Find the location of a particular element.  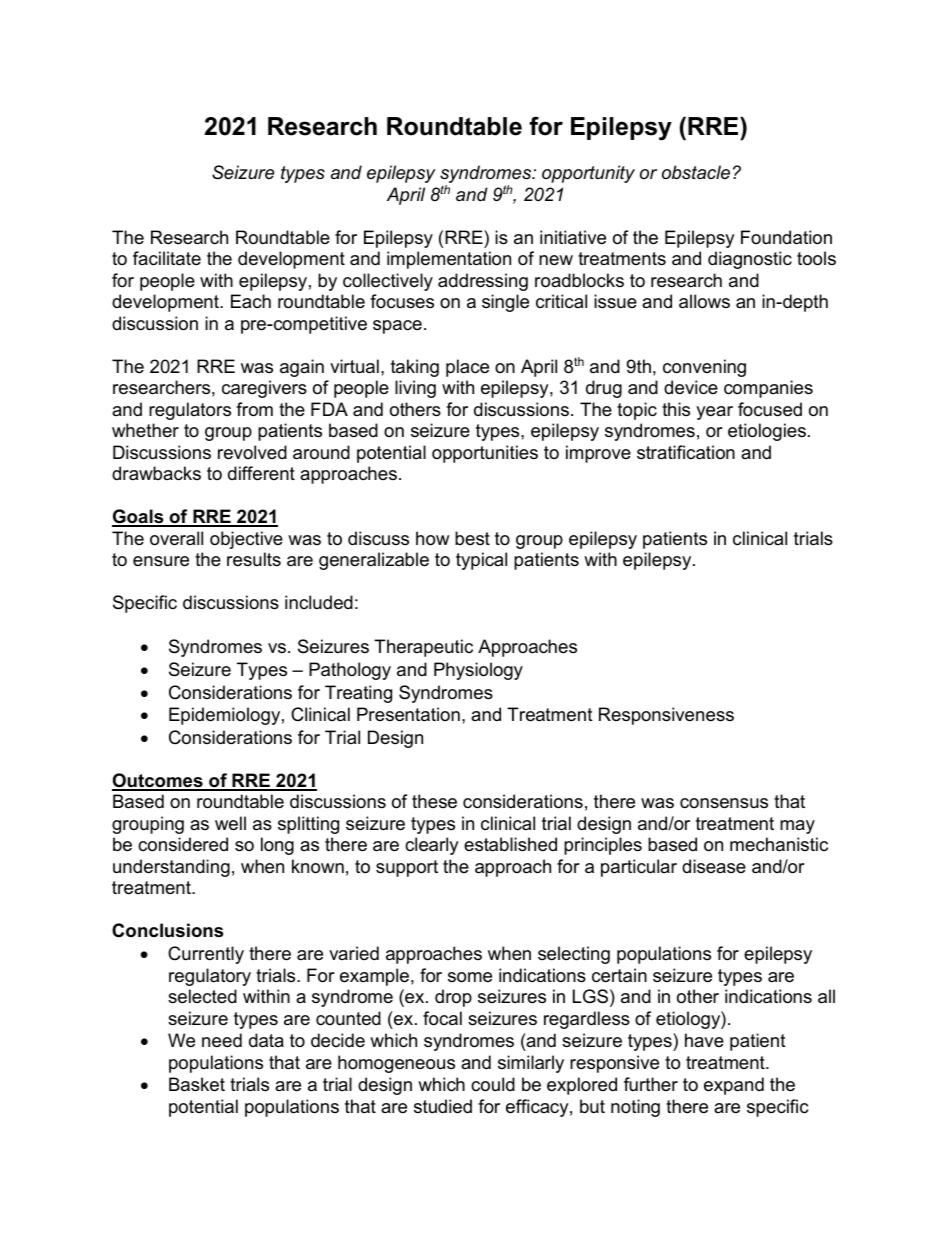

stratification is located at coordinates (686, 452).
